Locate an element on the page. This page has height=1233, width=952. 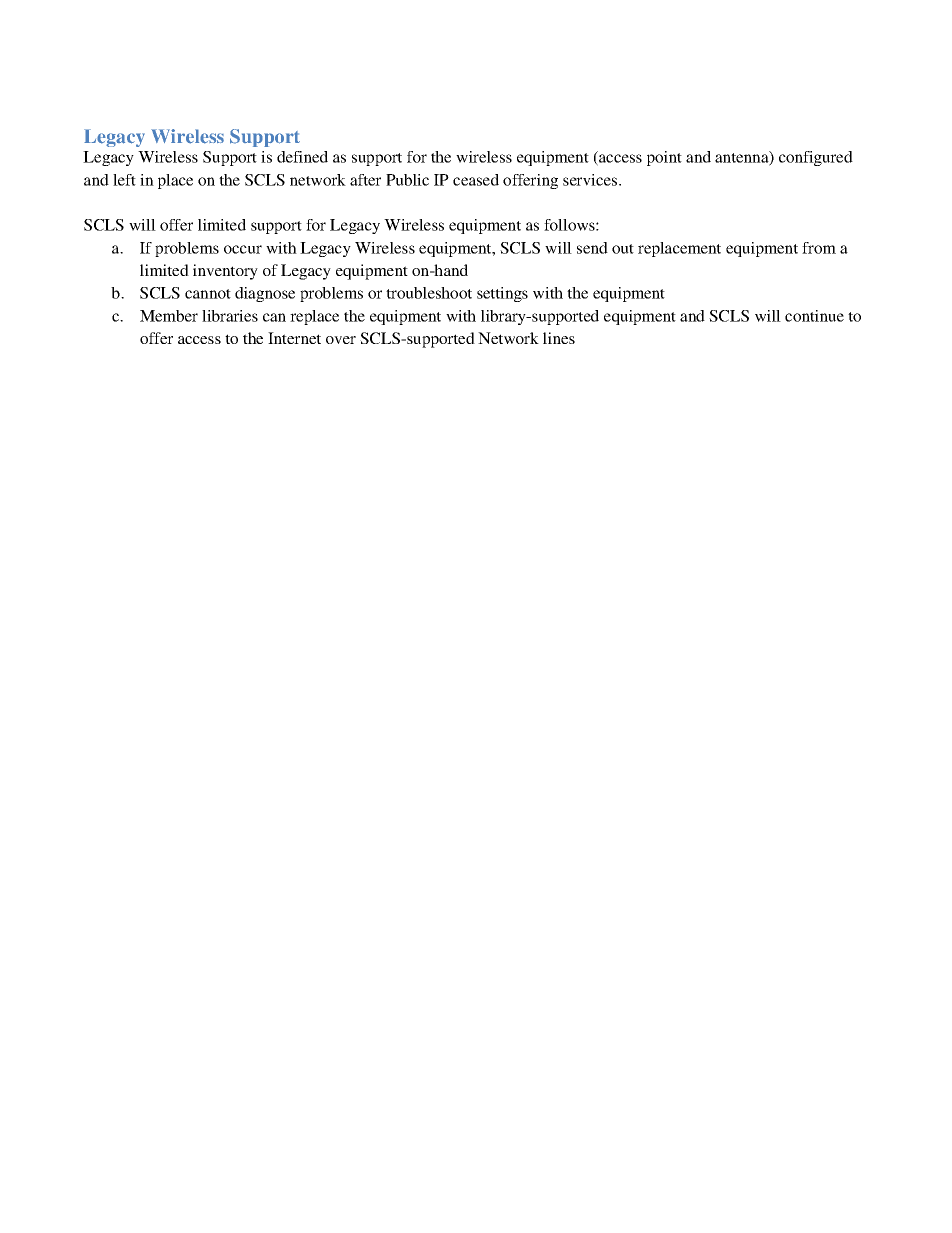
cannot is located at coordinates (208, 294).
